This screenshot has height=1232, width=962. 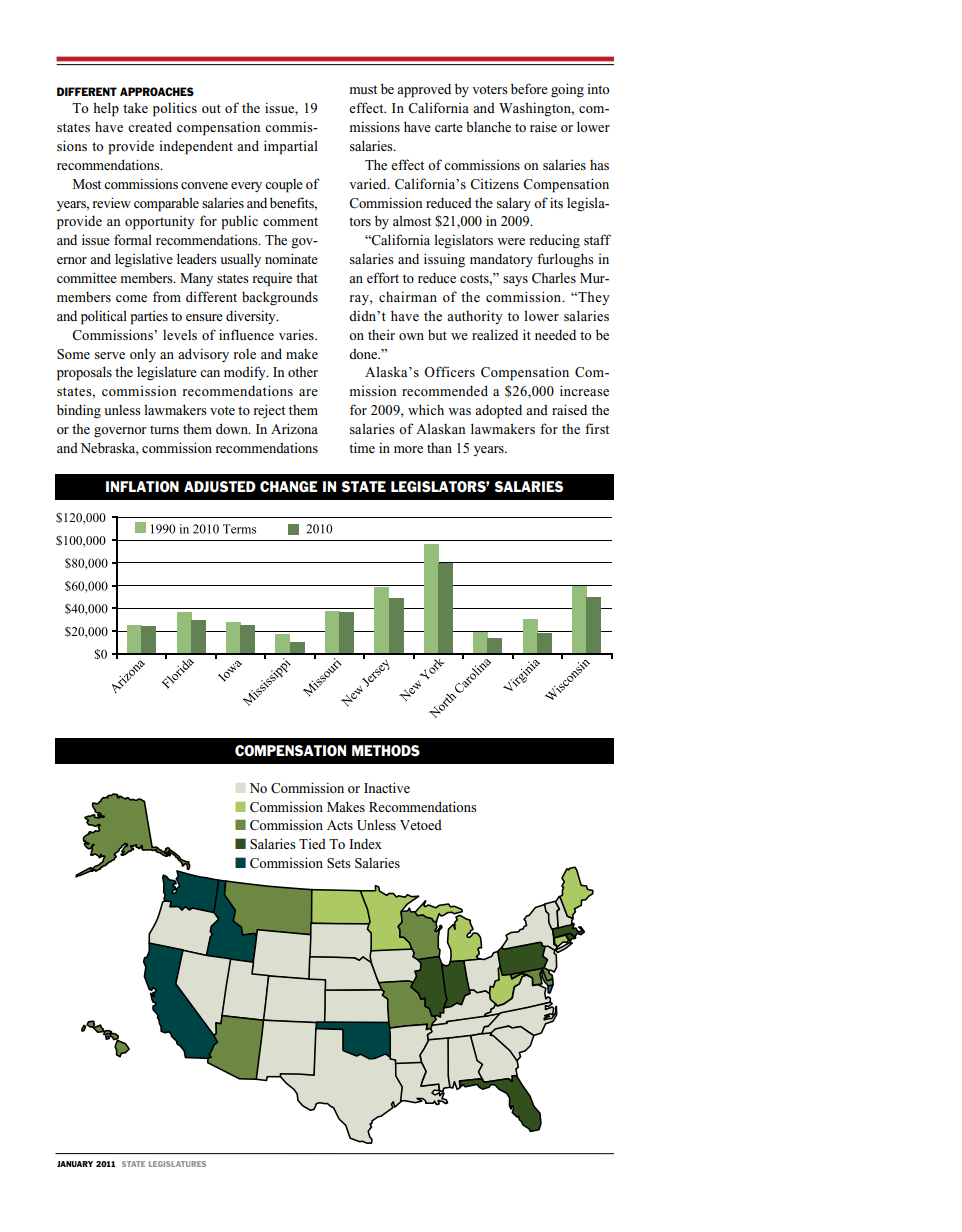 What do you see at coordinates (363, 89) in the screenshot?
I see `must` at bounding box center [363, 89].
